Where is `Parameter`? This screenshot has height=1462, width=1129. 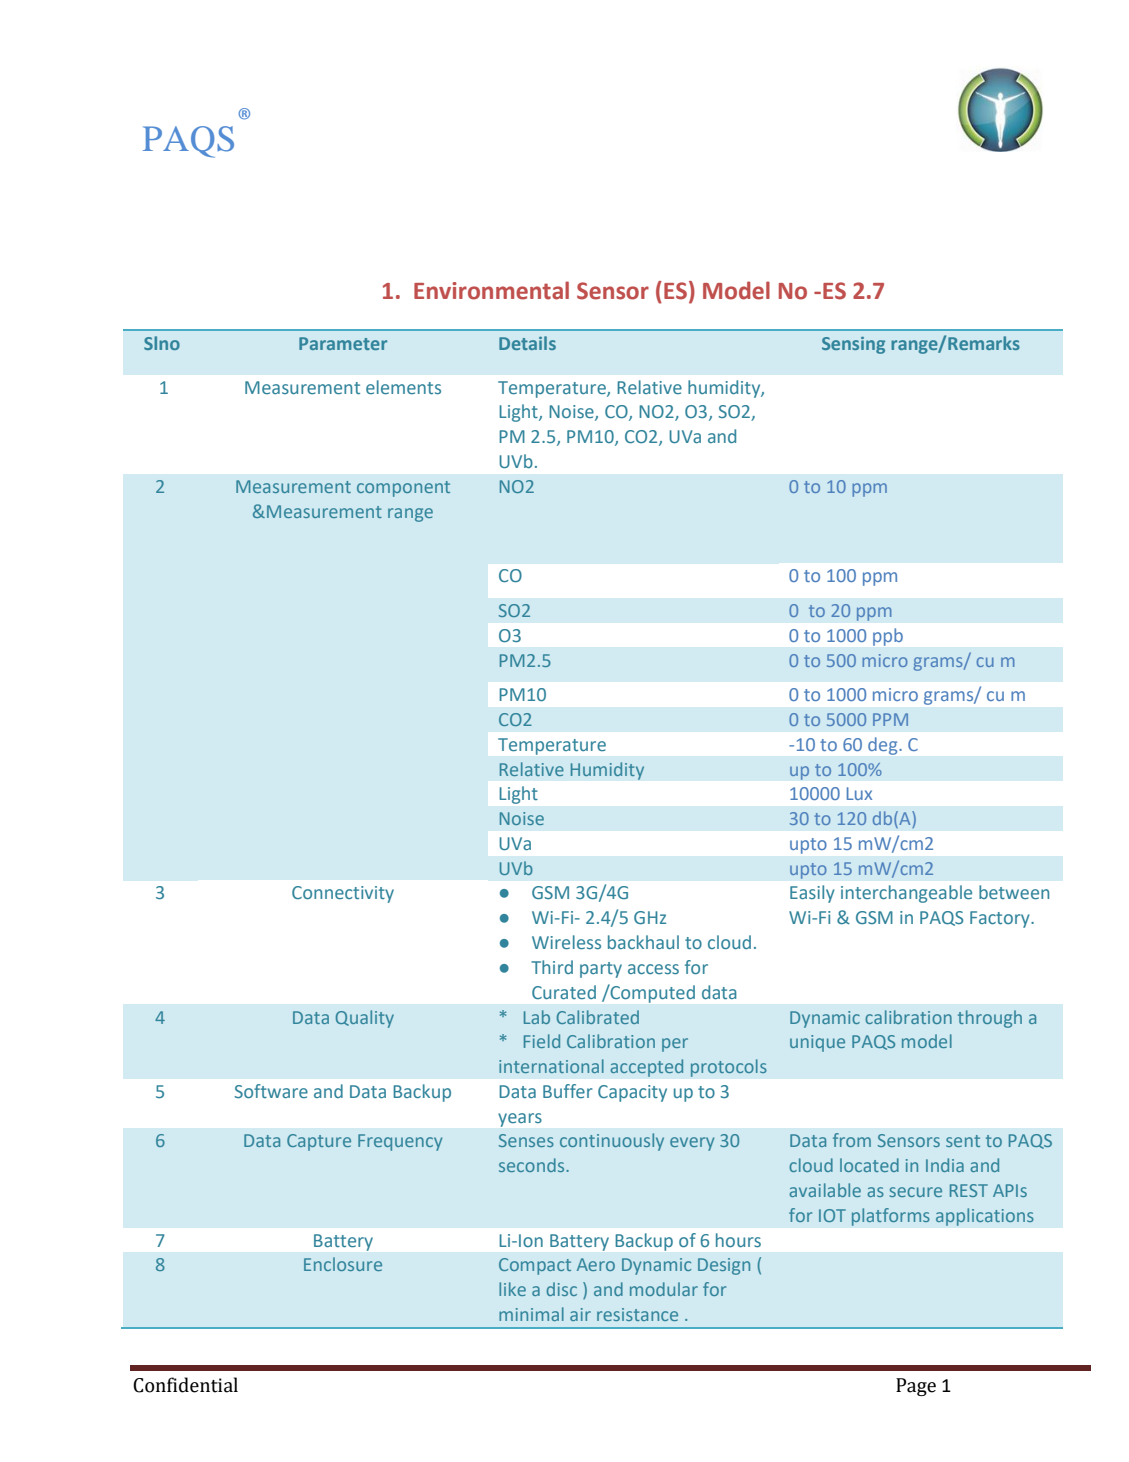
Parameter is located at coordinates (343, 343).
